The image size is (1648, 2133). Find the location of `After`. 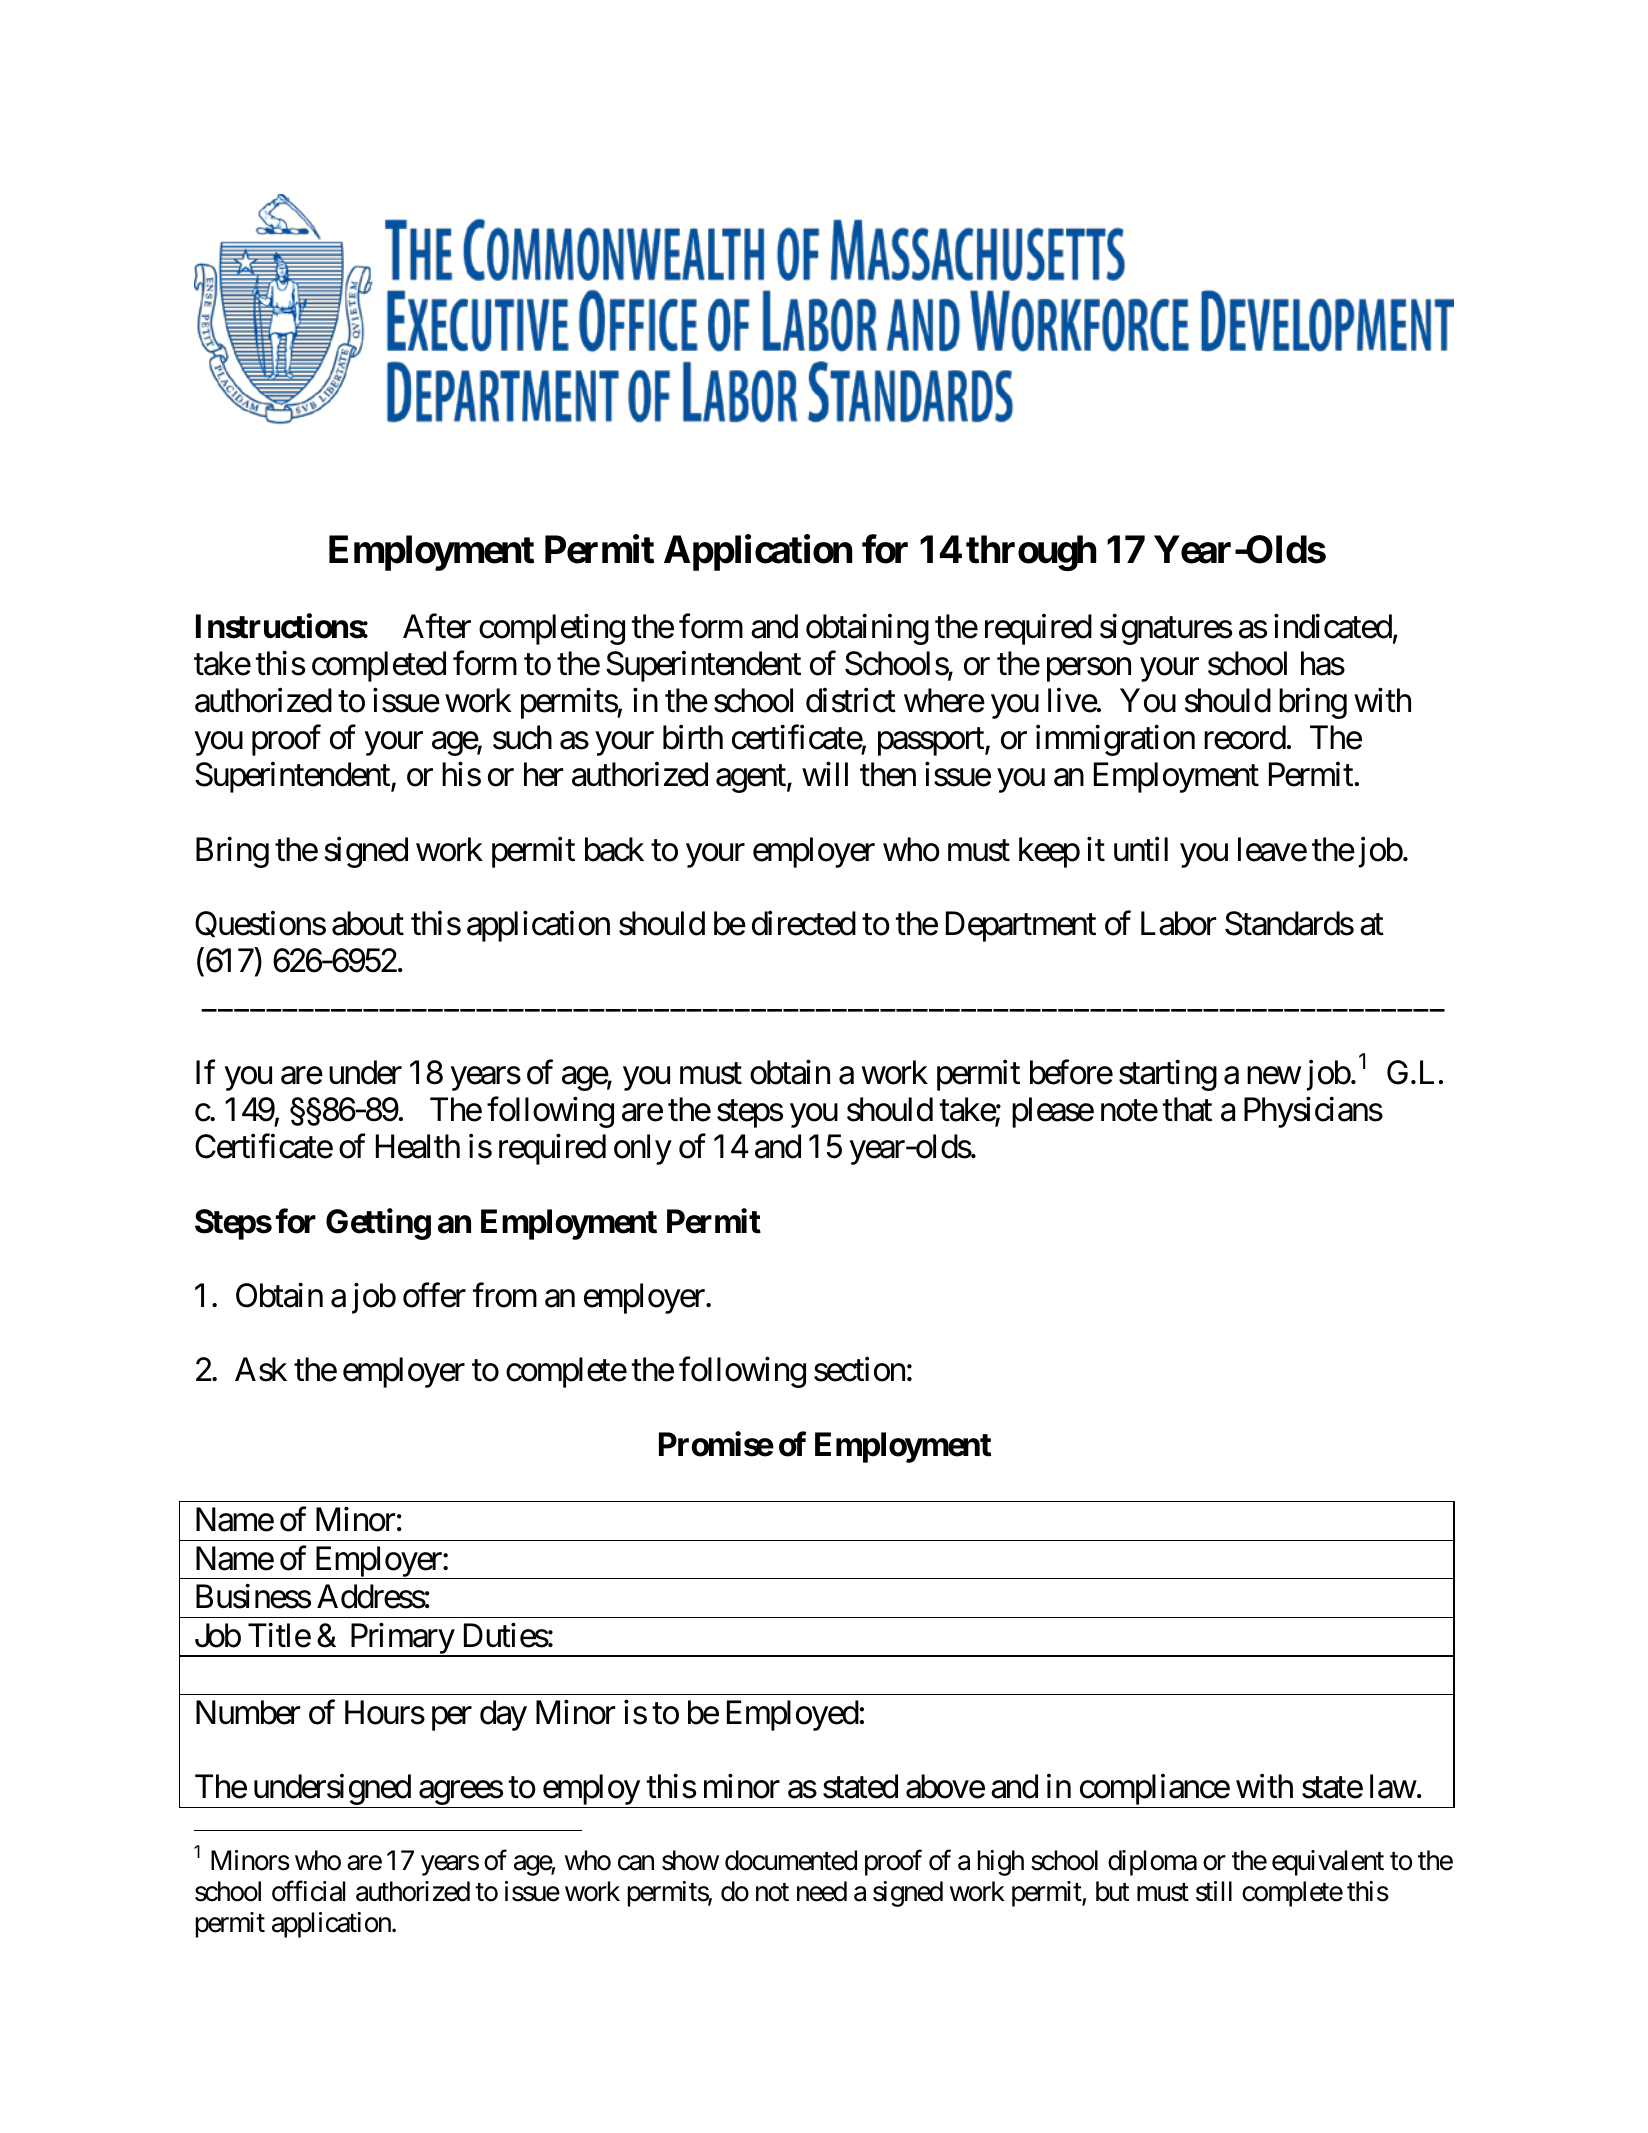

After is located at coordinates (437, 626).
